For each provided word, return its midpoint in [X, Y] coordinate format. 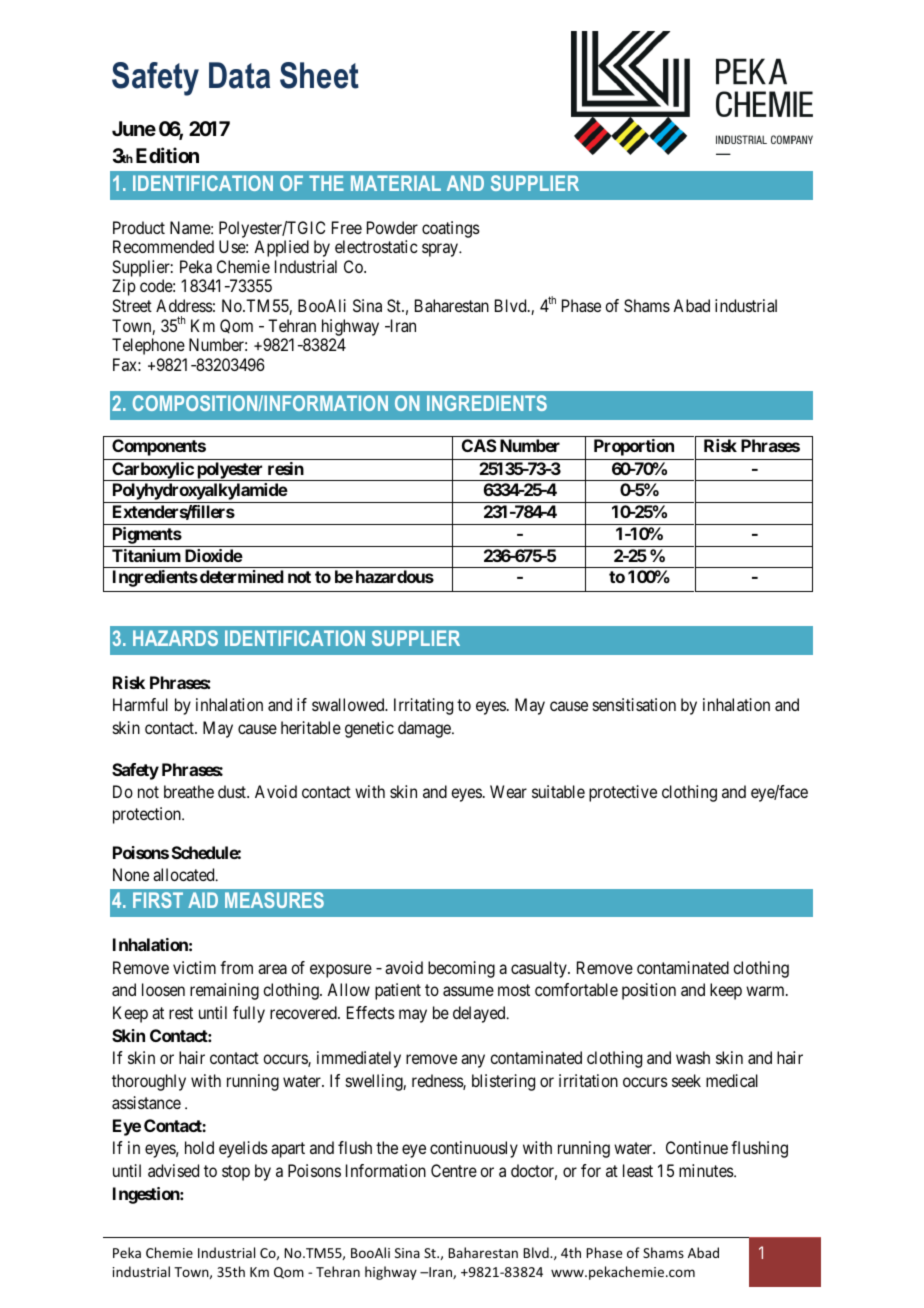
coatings [451, 229]
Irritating [423, 706]
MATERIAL [396, 183]
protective [623, 793]
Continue [697, 1147]
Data [239, 75]
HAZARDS [175, 638]
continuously [474, 1149]
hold [199, 1147]
